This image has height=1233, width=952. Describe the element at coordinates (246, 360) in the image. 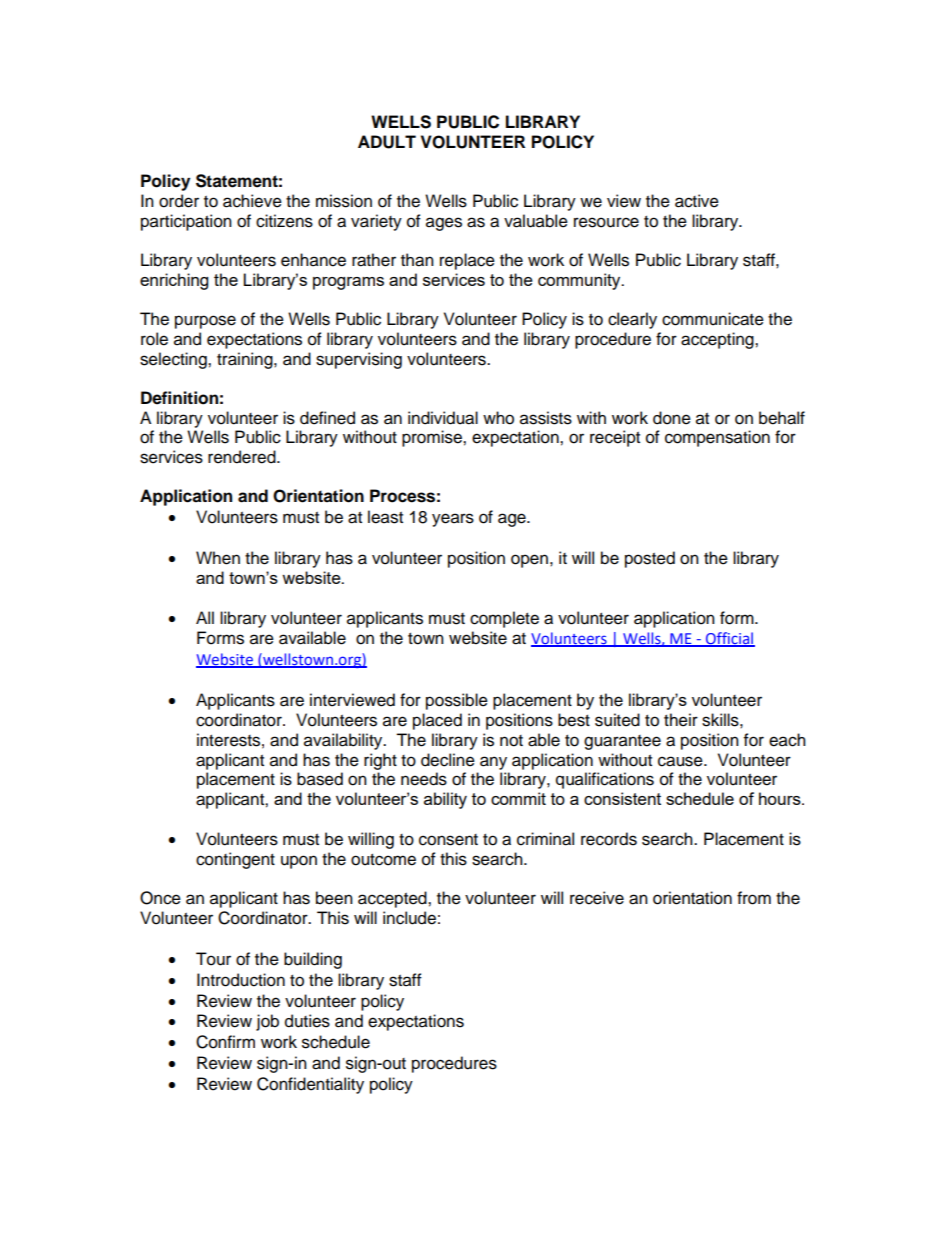

I see `training` at that location.
